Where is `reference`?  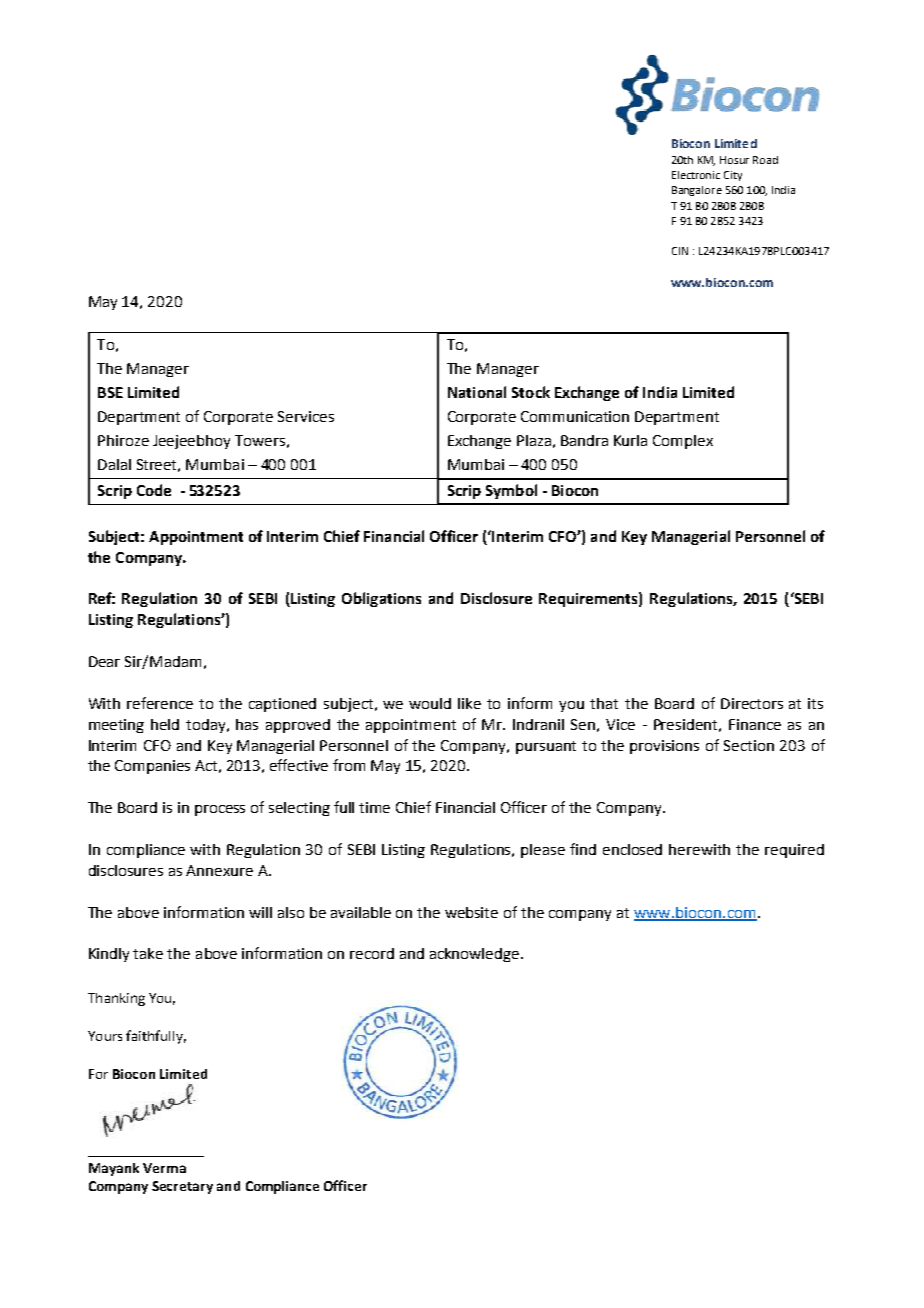 reference is located at coordinates (160, 703).
